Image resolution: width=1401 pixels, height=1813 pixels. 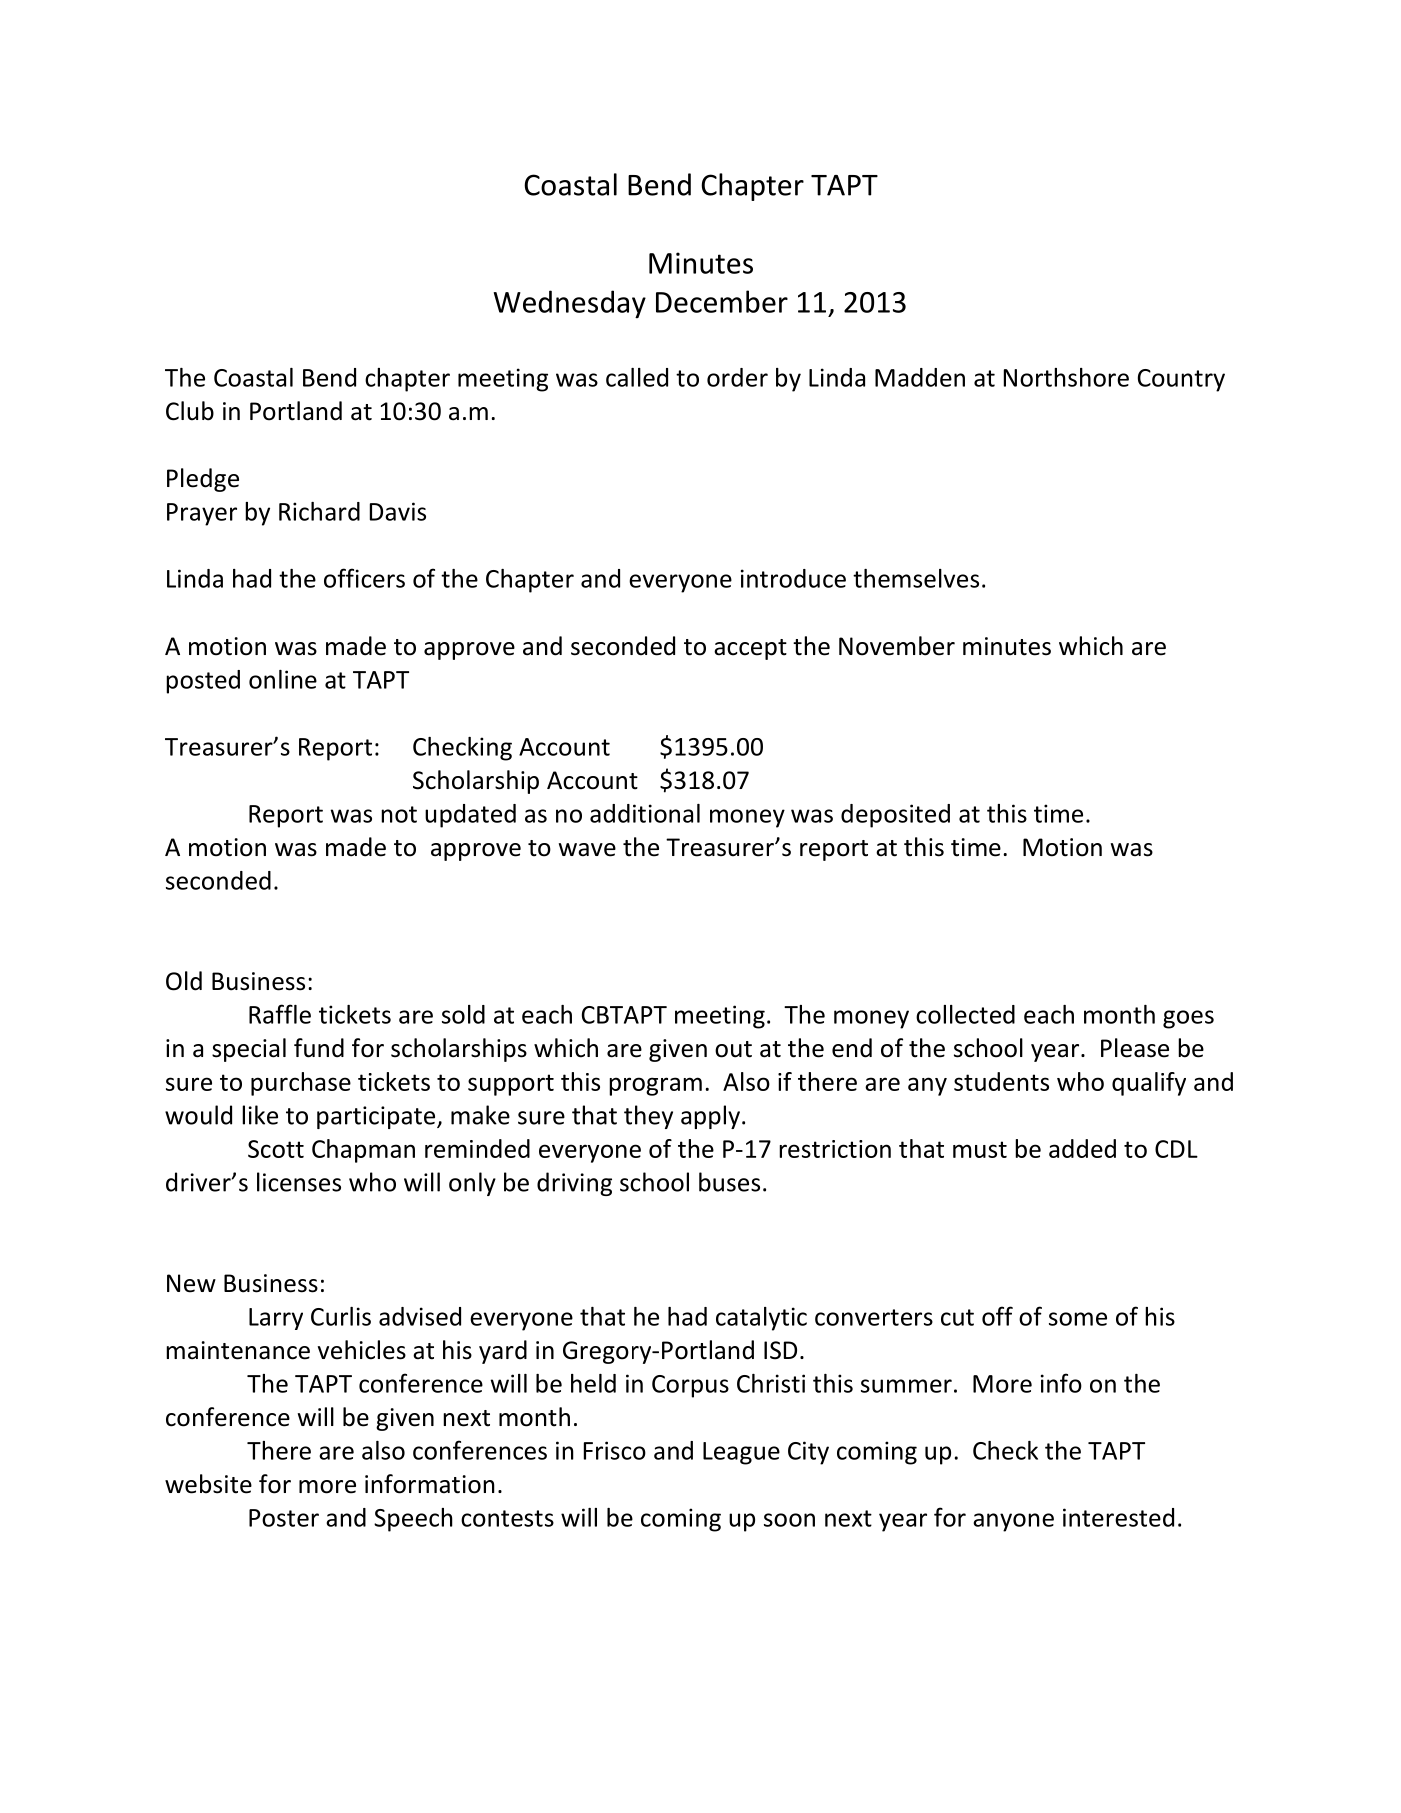 I want to click on Poster, so click(x=284, y=1518).
